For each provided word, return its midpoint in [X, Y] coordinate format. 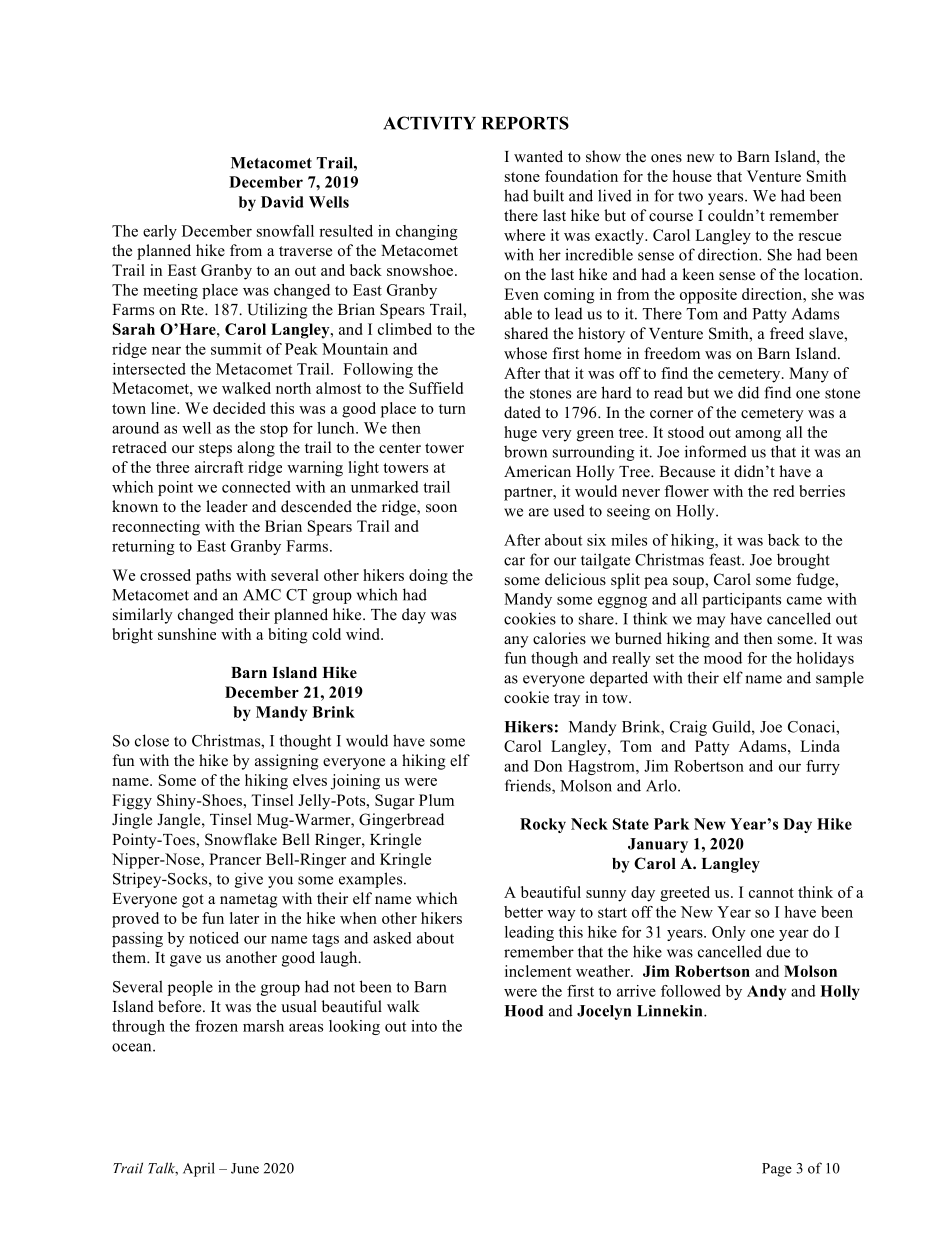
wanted [538, 156]
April [199, 1169]
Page [777, 1170]
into [424, 1026]
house [692, 176]
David [282, 202]
